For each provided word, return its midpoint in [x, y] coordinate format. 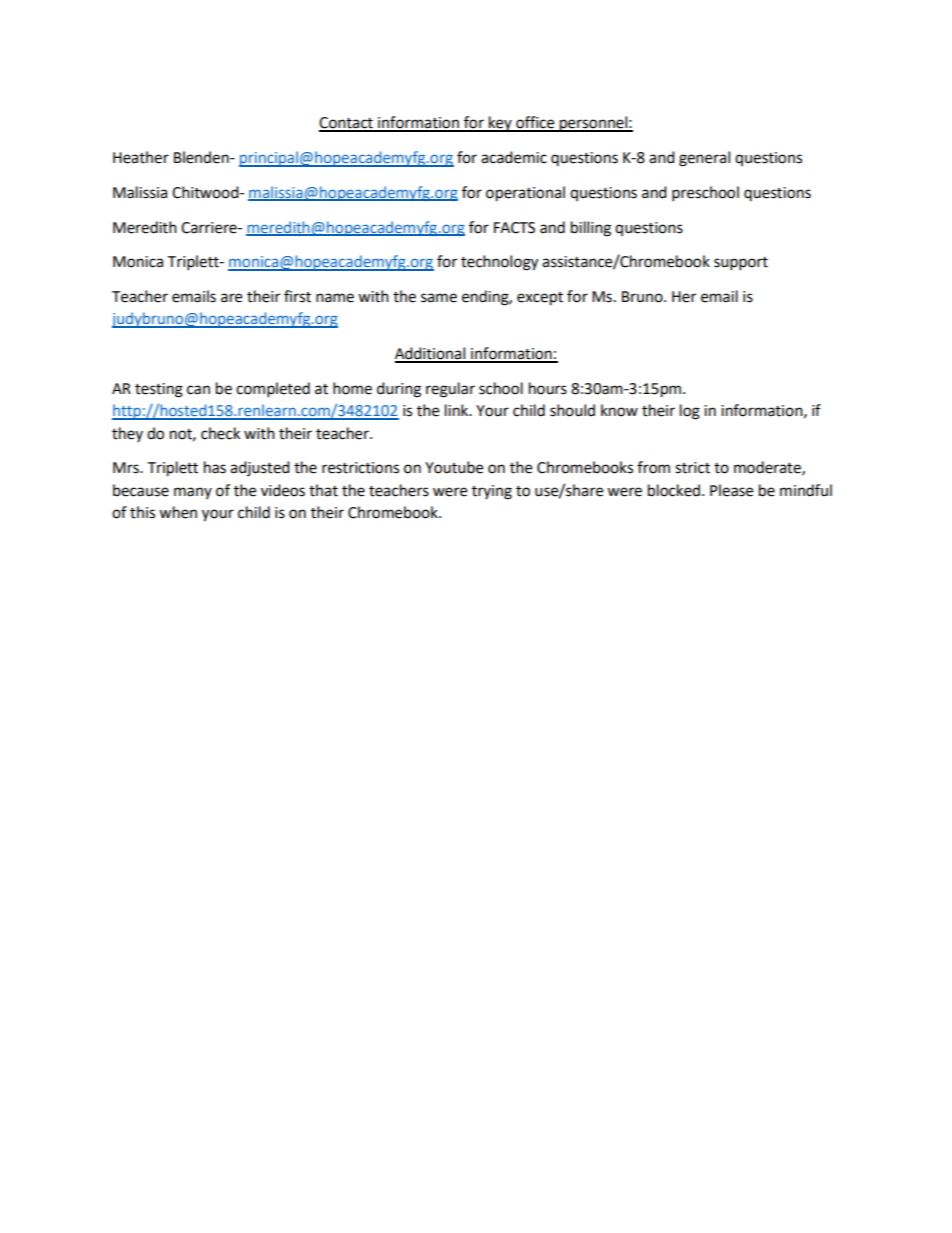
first [297, 296]
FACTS [514, 228]
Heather [141, 157]
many [193, 493]
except [540, 299]
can [198, 390]
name [335, 298]
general [704, 159]
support [741, 264]
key [500, 124]
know [619, 410]
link [458, 410]
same [439, 298]
